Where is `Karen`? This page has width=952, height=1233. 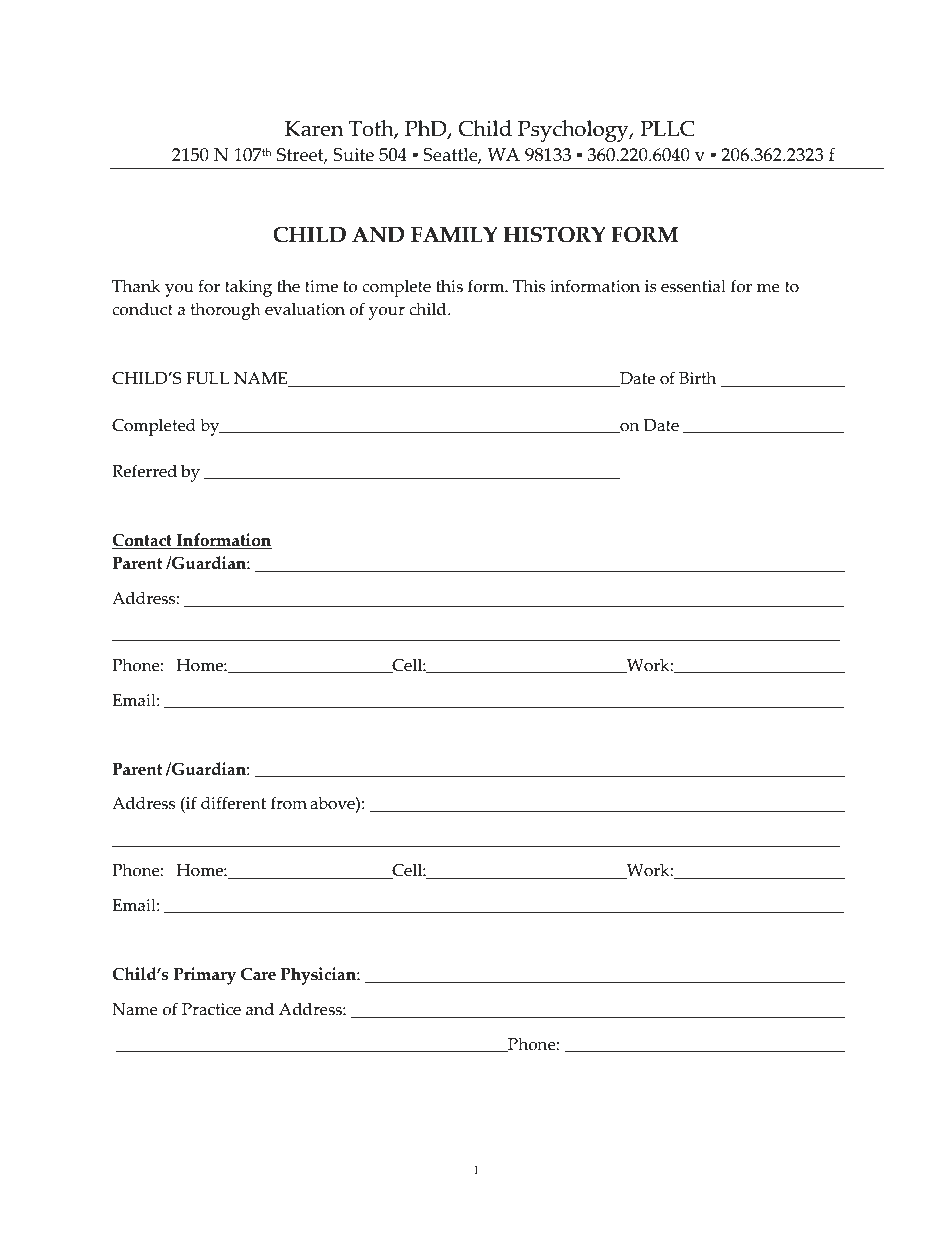 Karen is located at coordinates (314, 129).
